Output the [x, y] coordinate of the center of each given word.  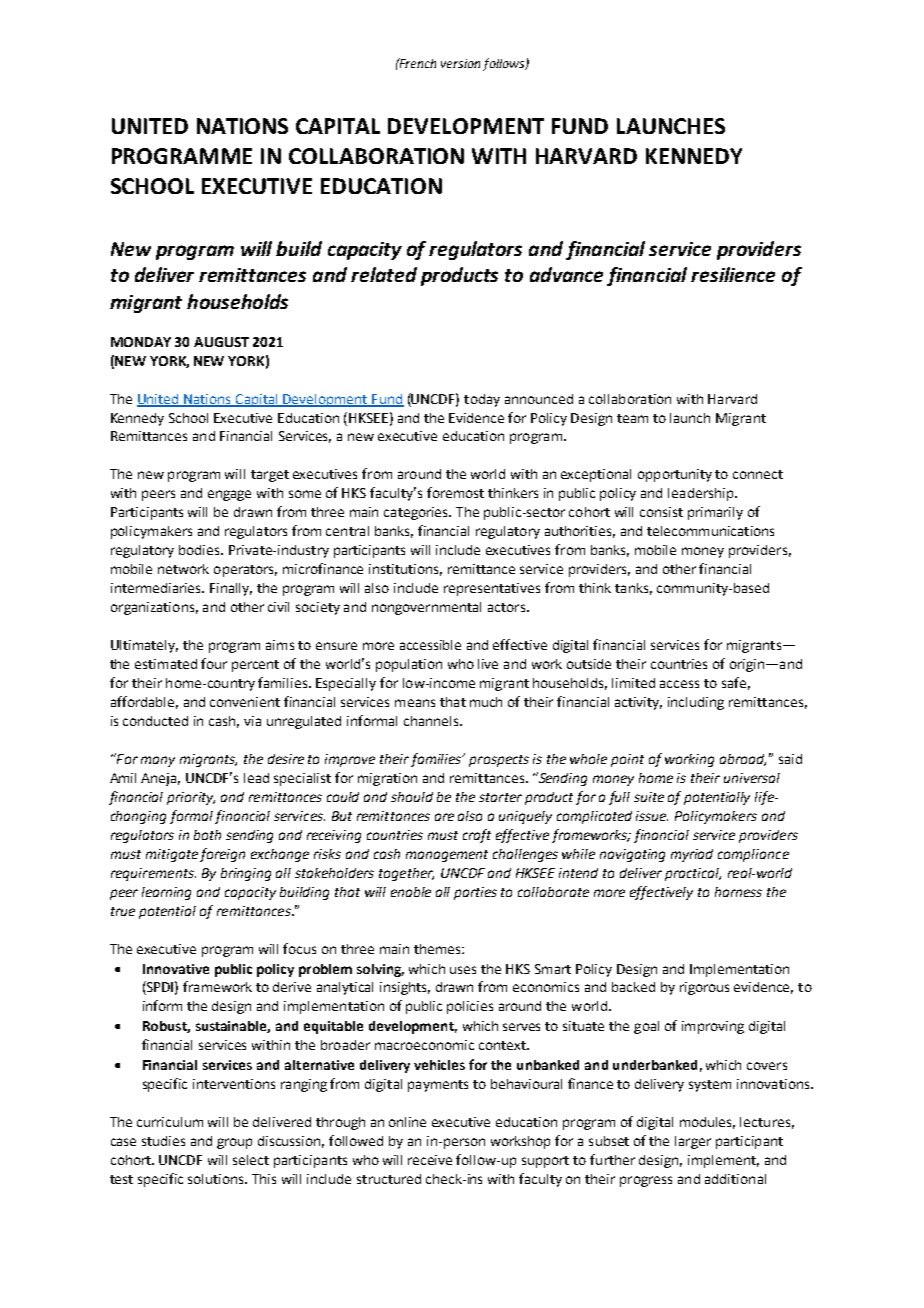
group [234, 1143]
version [460, 63]
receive [430, 1160]
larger [693, 1142]
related [384, 274]
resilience [733, 274]
